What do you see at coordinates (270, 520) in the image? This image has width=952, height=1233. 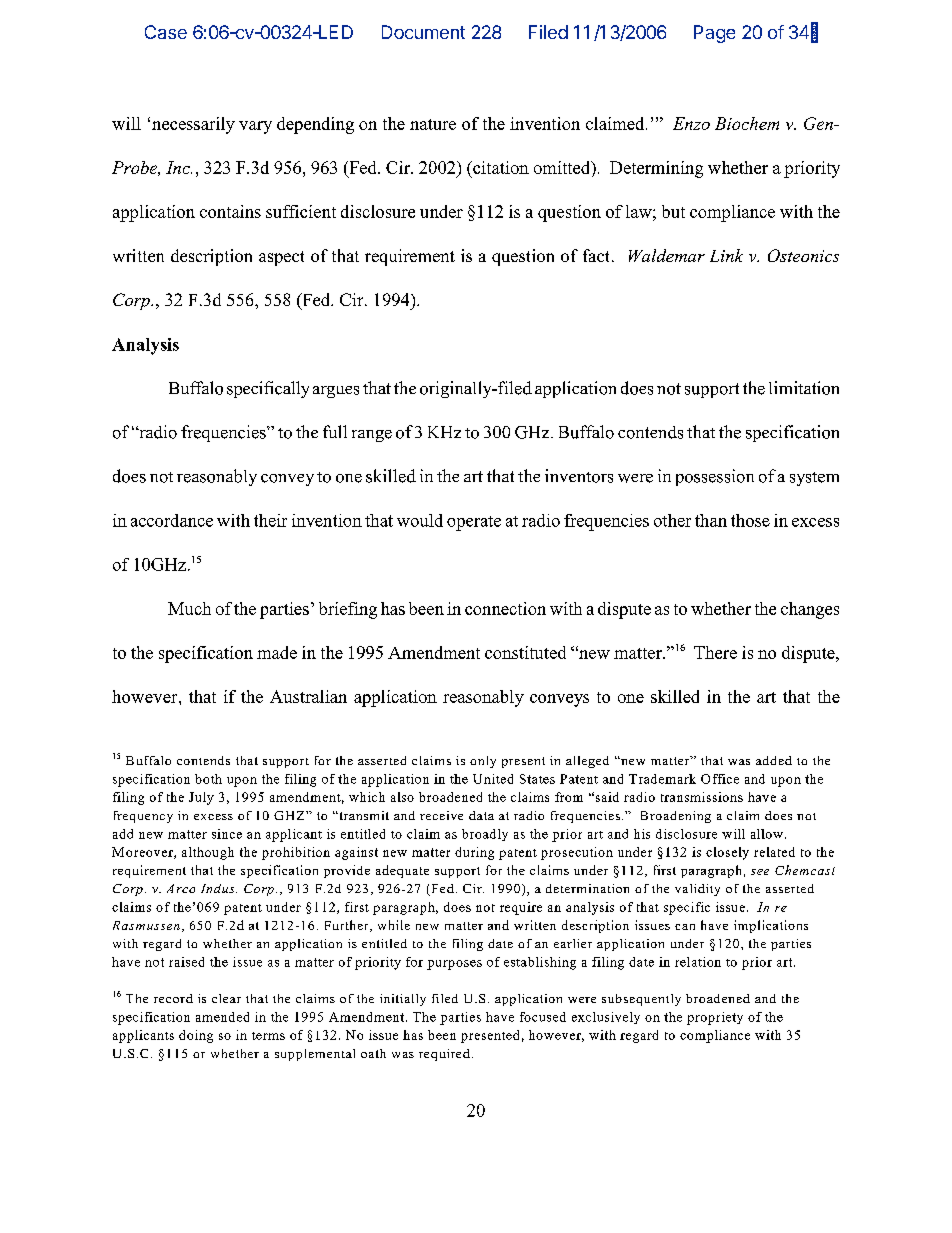 I see `their` at bounding box center [270, 520].
